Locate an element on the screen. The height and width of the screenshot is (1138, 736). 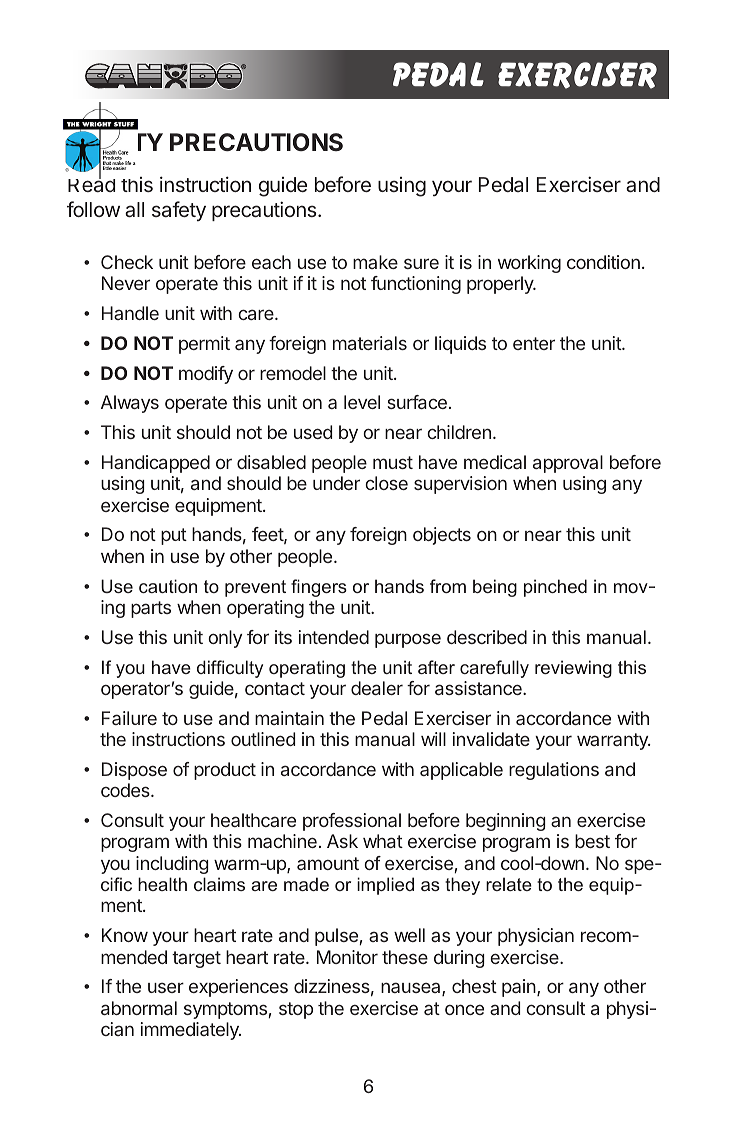
working is located at coordinates (529, 264).
